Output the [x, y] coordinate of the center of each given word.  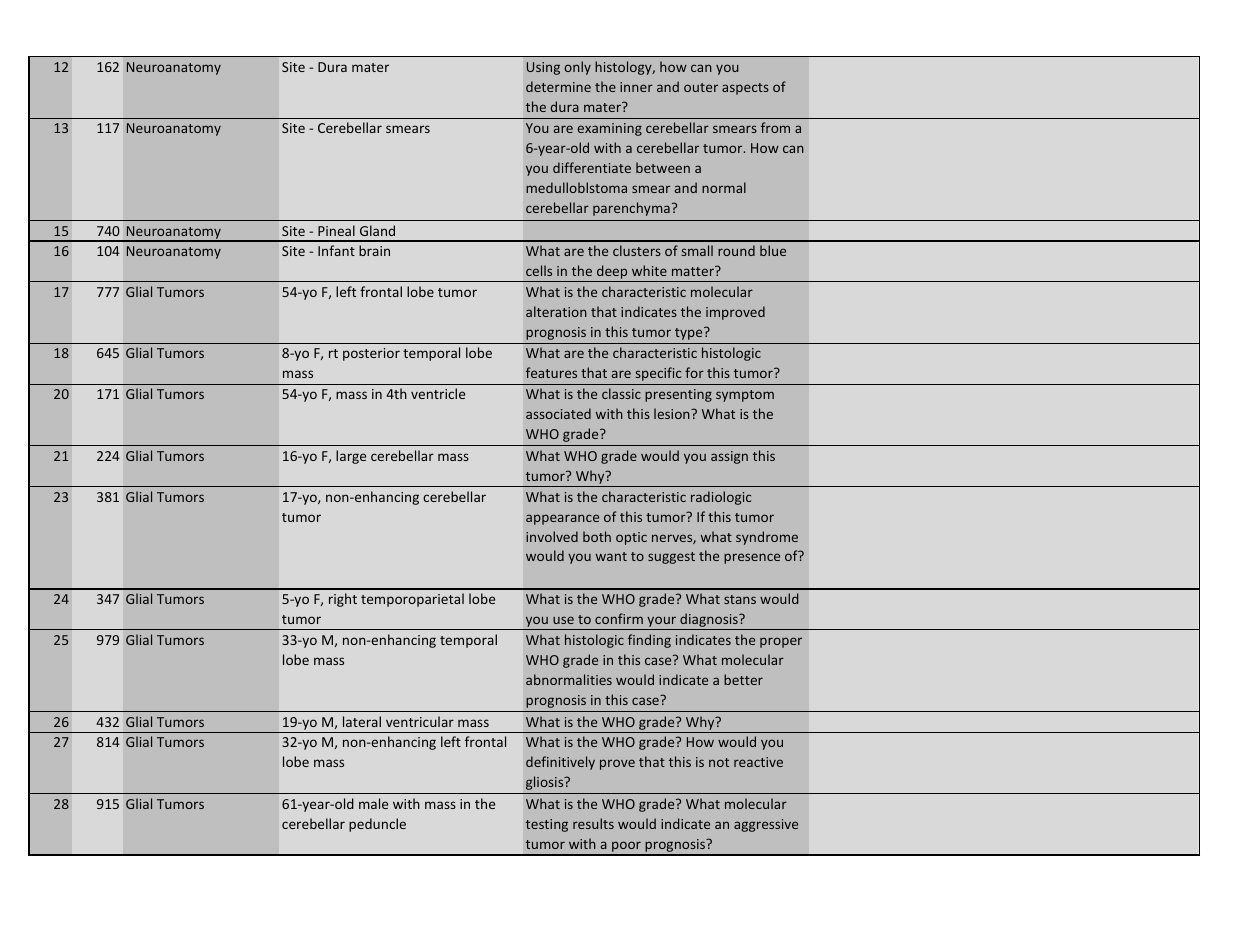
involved [552, 536]
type [690, 333]
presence [752, 558]
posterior [371, 354]
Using [543, 68]
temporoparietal [412, 600]
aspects [745, 89]
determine [558, 86]
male [373, 803]
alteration [556, 311]
